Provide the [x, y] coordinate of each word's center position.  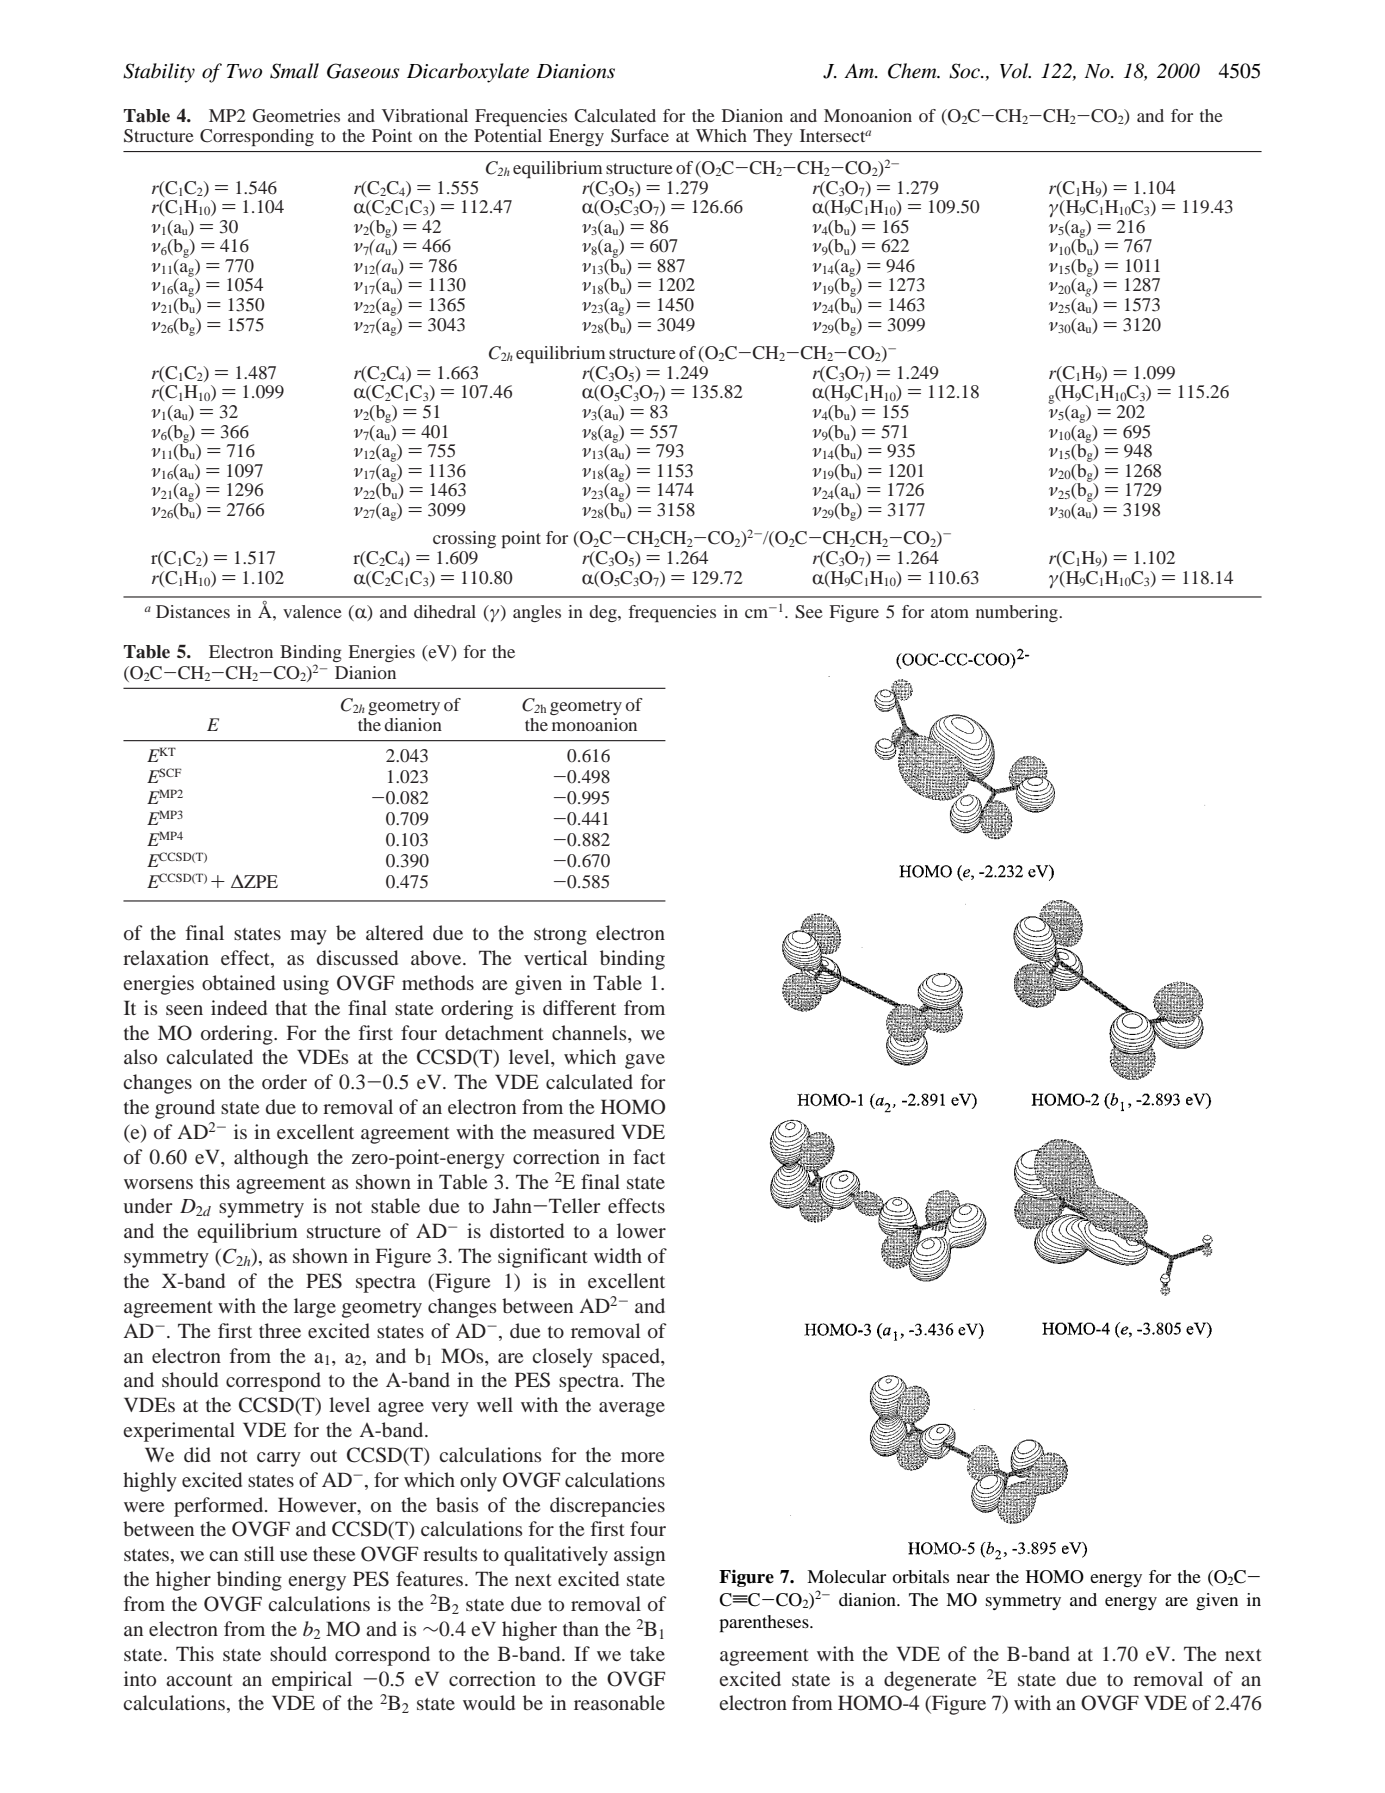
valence [312, 611]
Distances [193, 611]
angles [537, 613]
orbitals [920, 1576]
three [280, 1330]
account [199, 1680]
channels [590, 1032]
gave [645, 1061]
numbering [1018, 613]
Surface [640, 136]
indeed [239, 1007]
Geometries [296, 116]
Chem [913, 71]
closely [562, 1358]
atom [950, 612]
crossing [464, 539]
